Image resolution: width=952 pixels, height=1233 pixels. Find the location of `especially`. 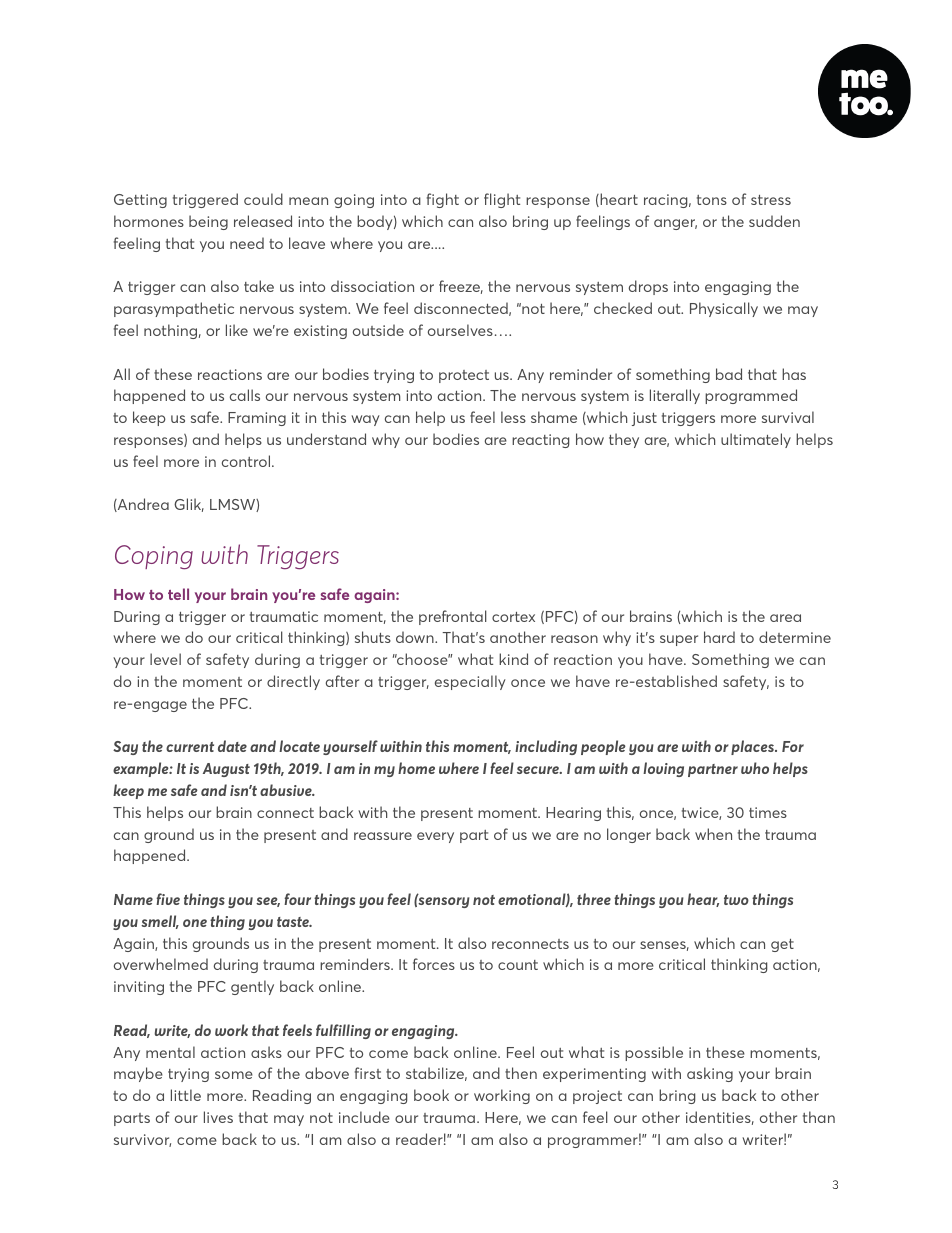

especially is located at coordinates (470, 682).
